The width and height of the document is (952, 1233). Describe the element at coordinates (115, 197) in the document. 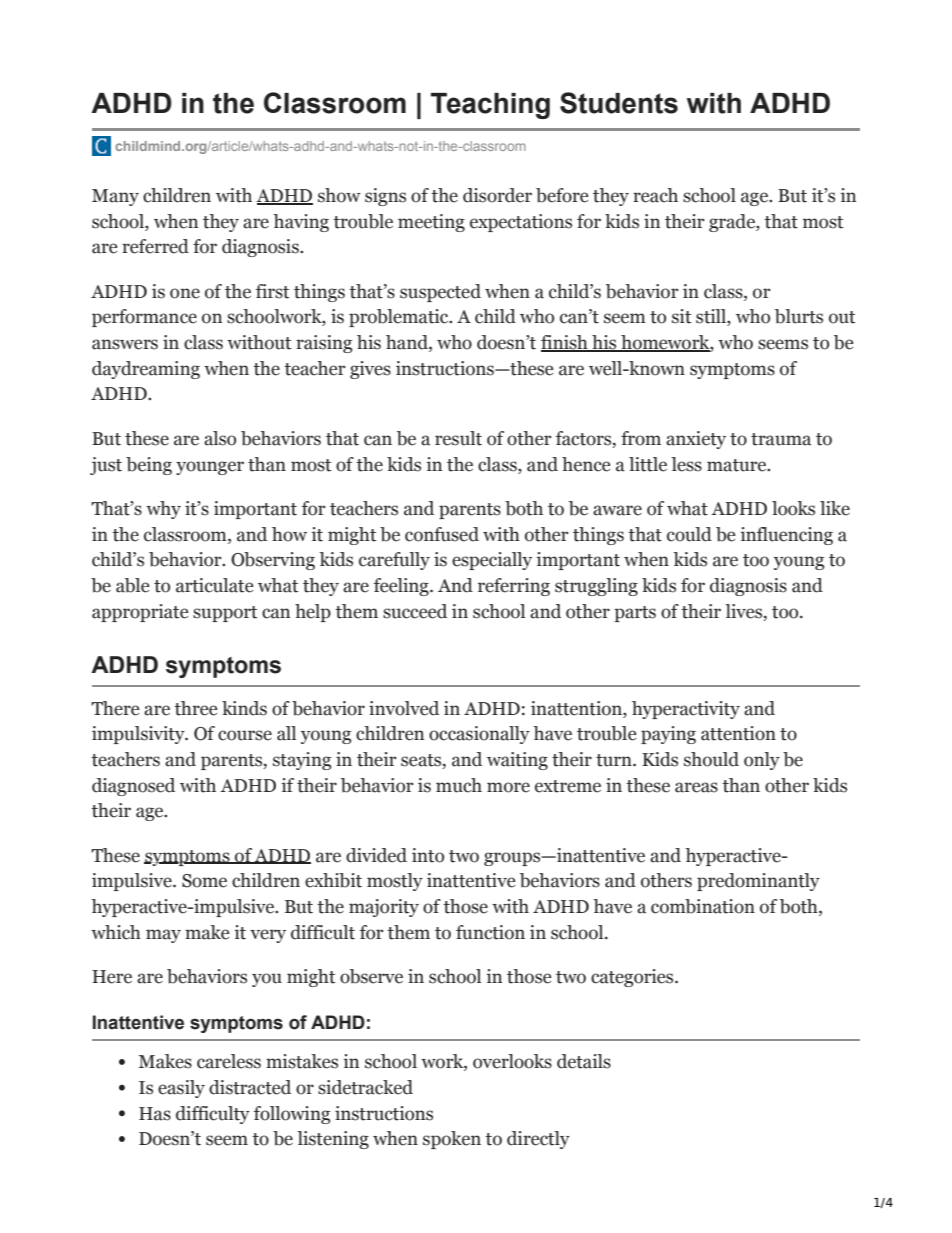

I see `Many` at that location.
